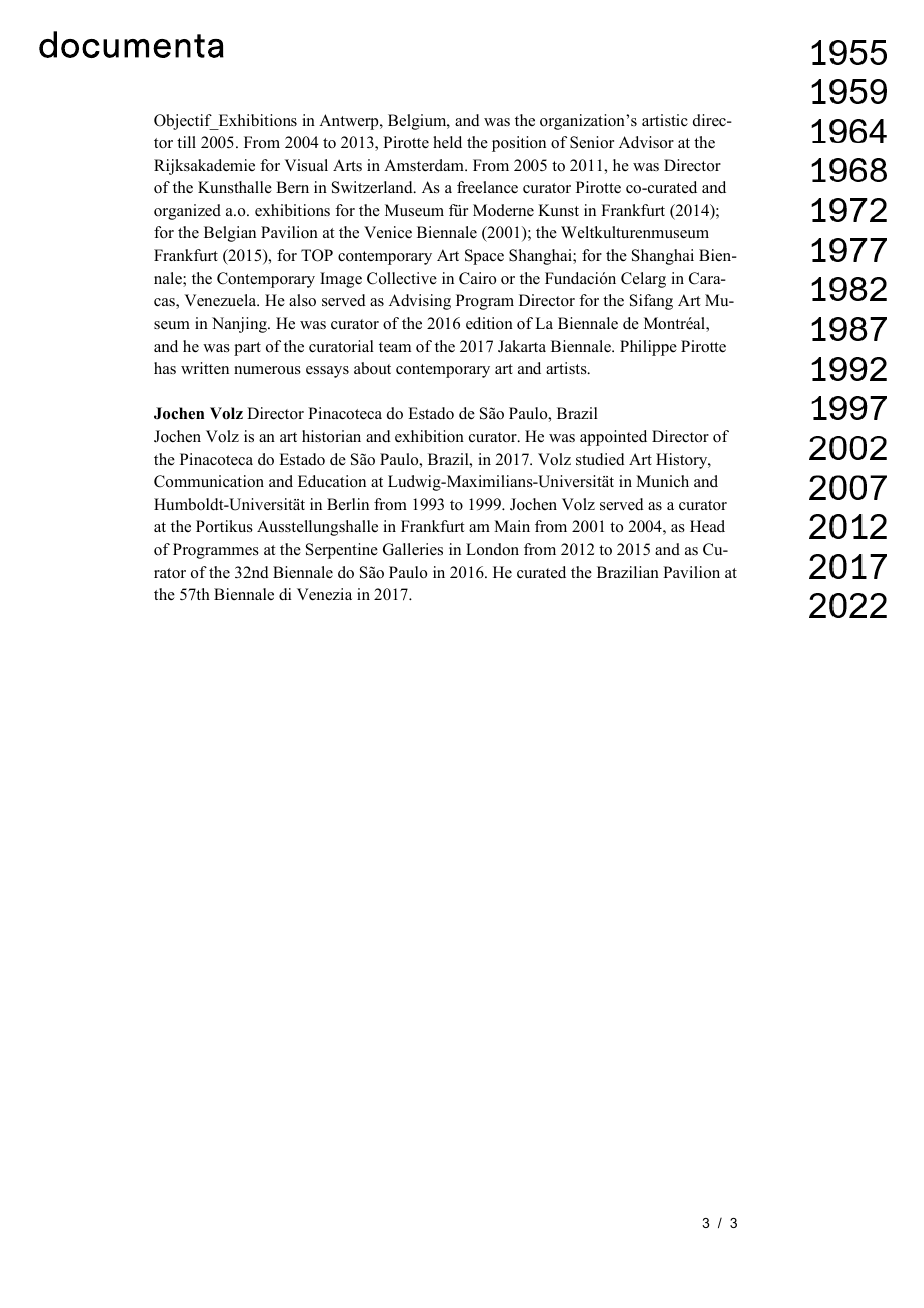 The width and height of the screenshot is (924, 1308). Describe the element at coordinates (646, 142) in the screenshot. I see `Advisor` at that location.
